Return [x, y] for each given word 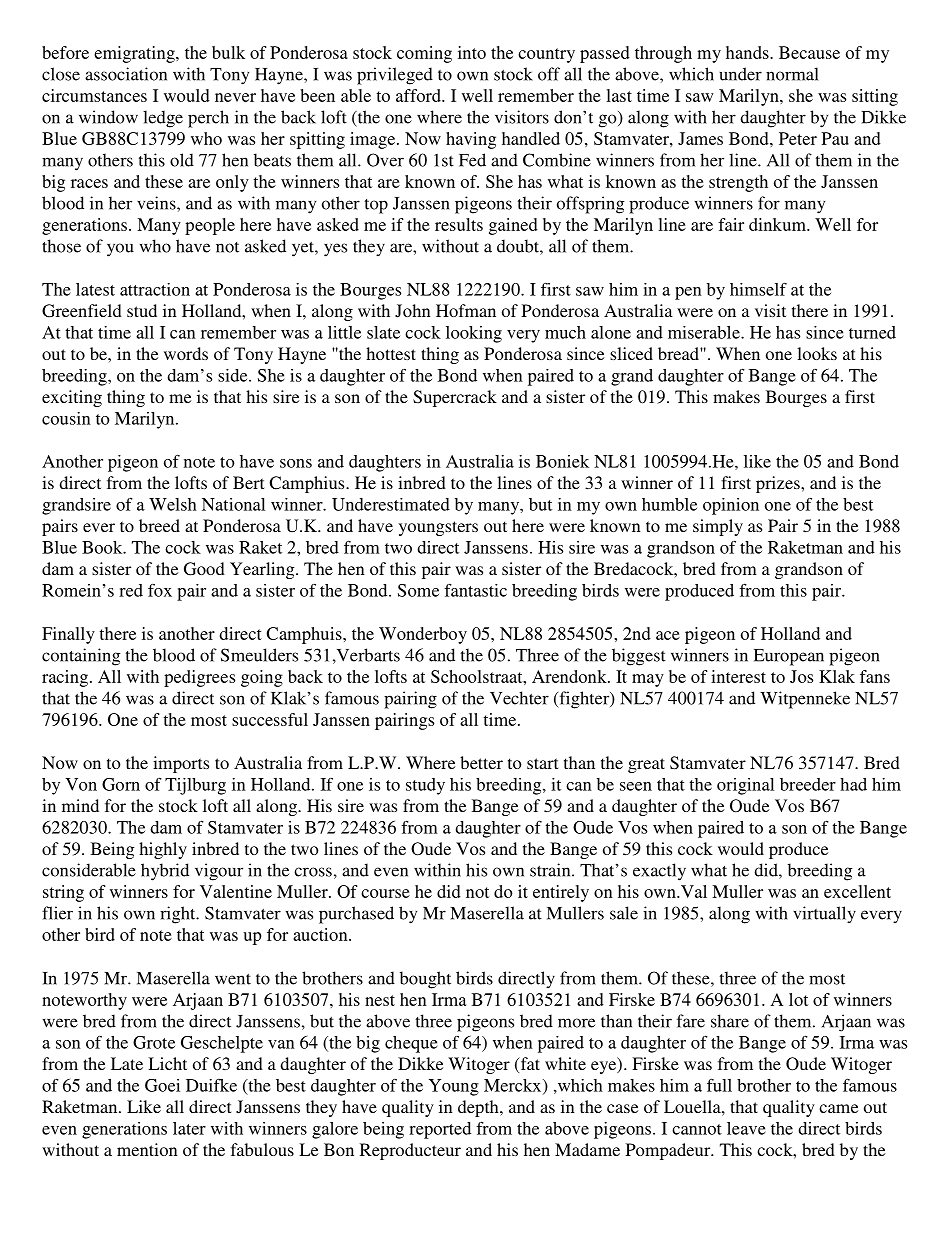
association [126, 74]
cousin [66, 418]
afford [419, 95]
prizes [779, 484]
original [745, 786]
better [481, 762]
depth [479, 1108]
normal [792, 74]
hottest [391, 353]
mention [147, 1149]
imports [181, 764]
